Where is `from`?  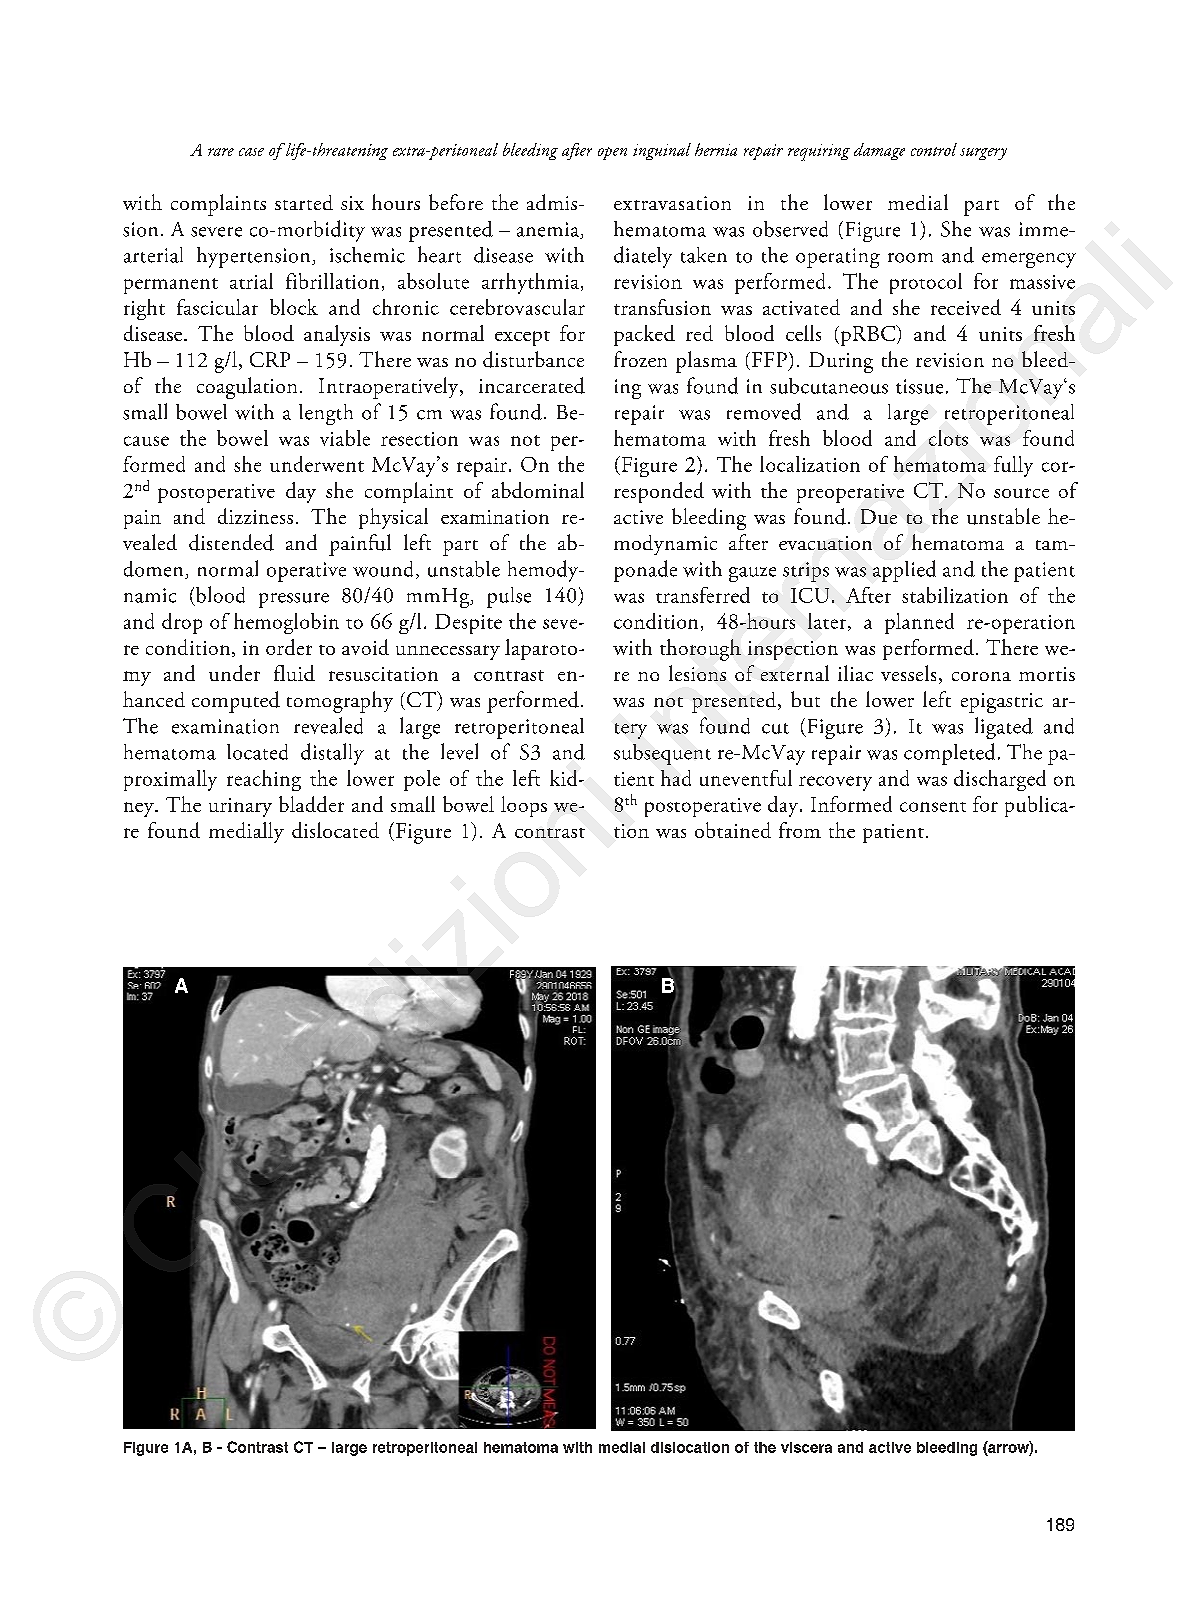 from is located at coordinates (800, 830).
